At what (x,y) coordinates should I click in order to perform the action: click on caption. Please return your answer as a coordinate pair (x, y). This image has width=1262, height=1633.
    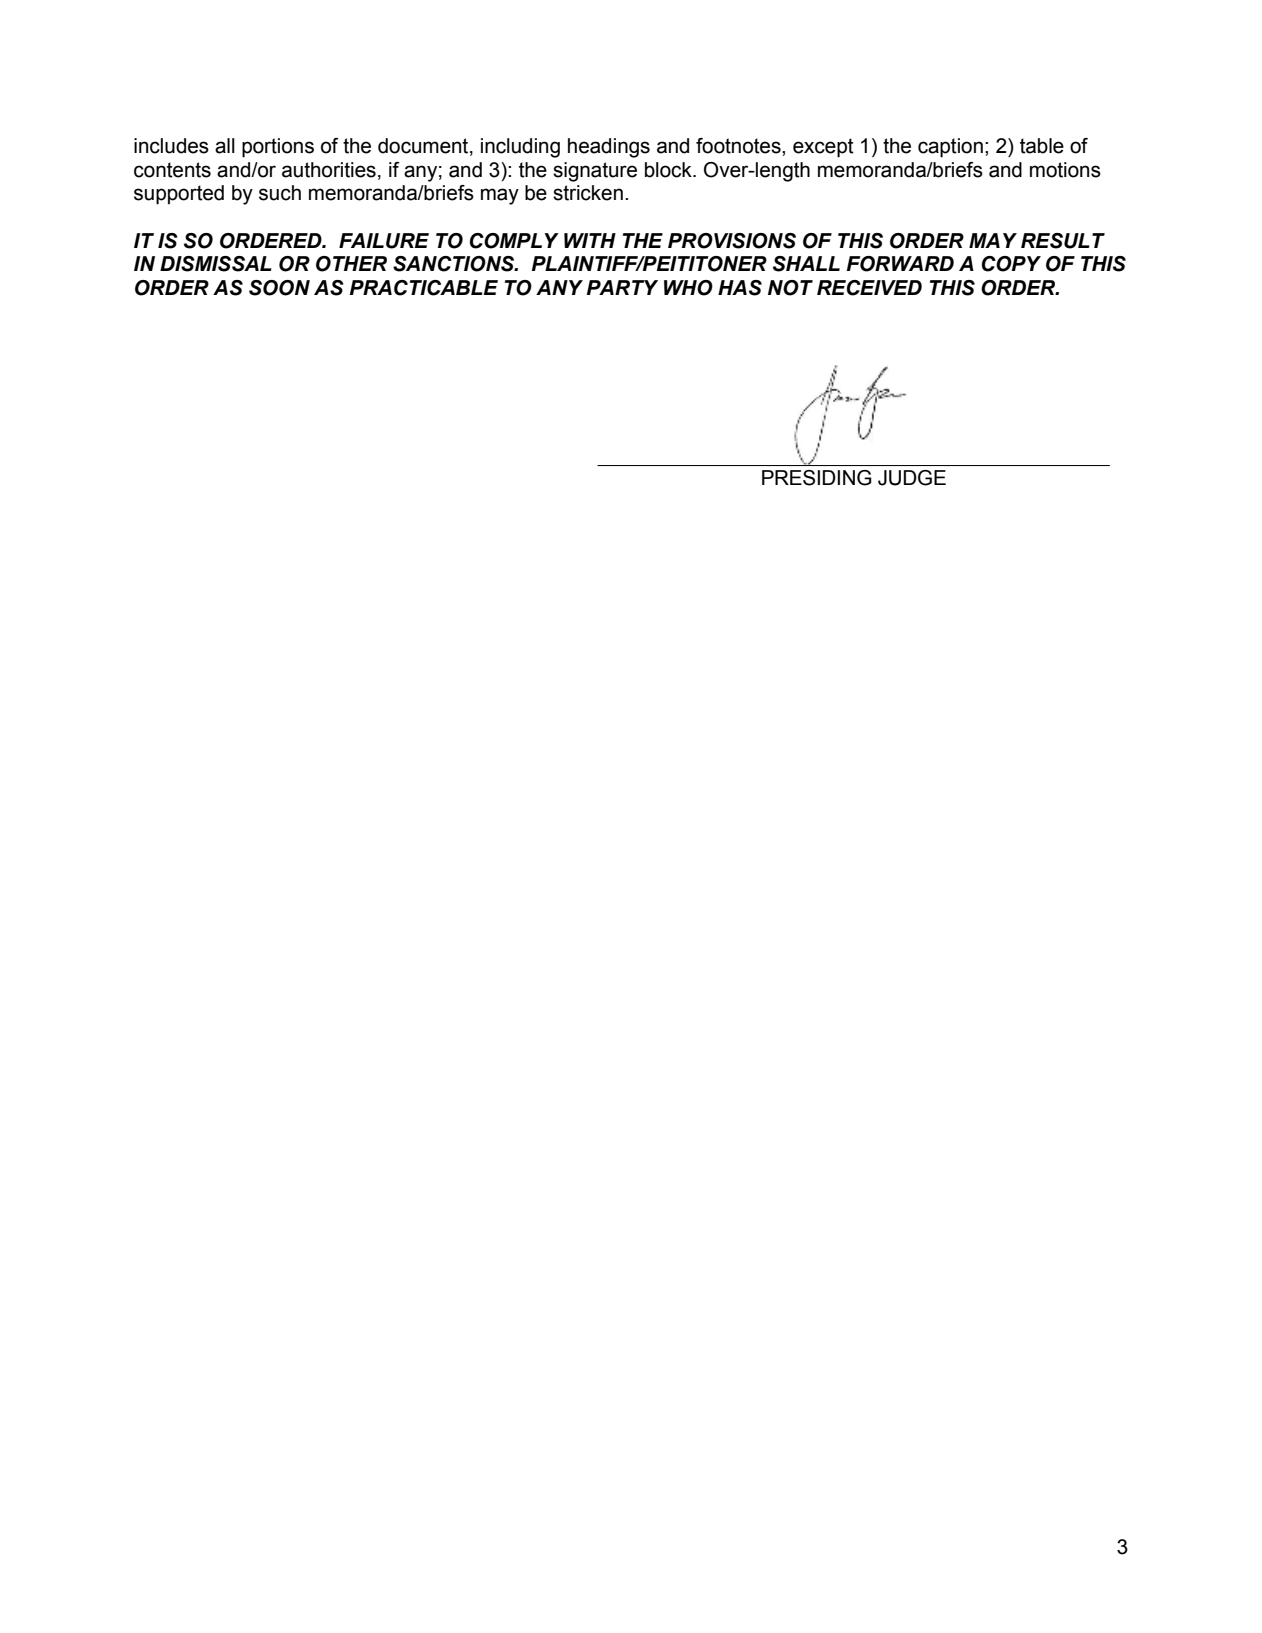
    Looking at the image, I should click on (950, 148).
